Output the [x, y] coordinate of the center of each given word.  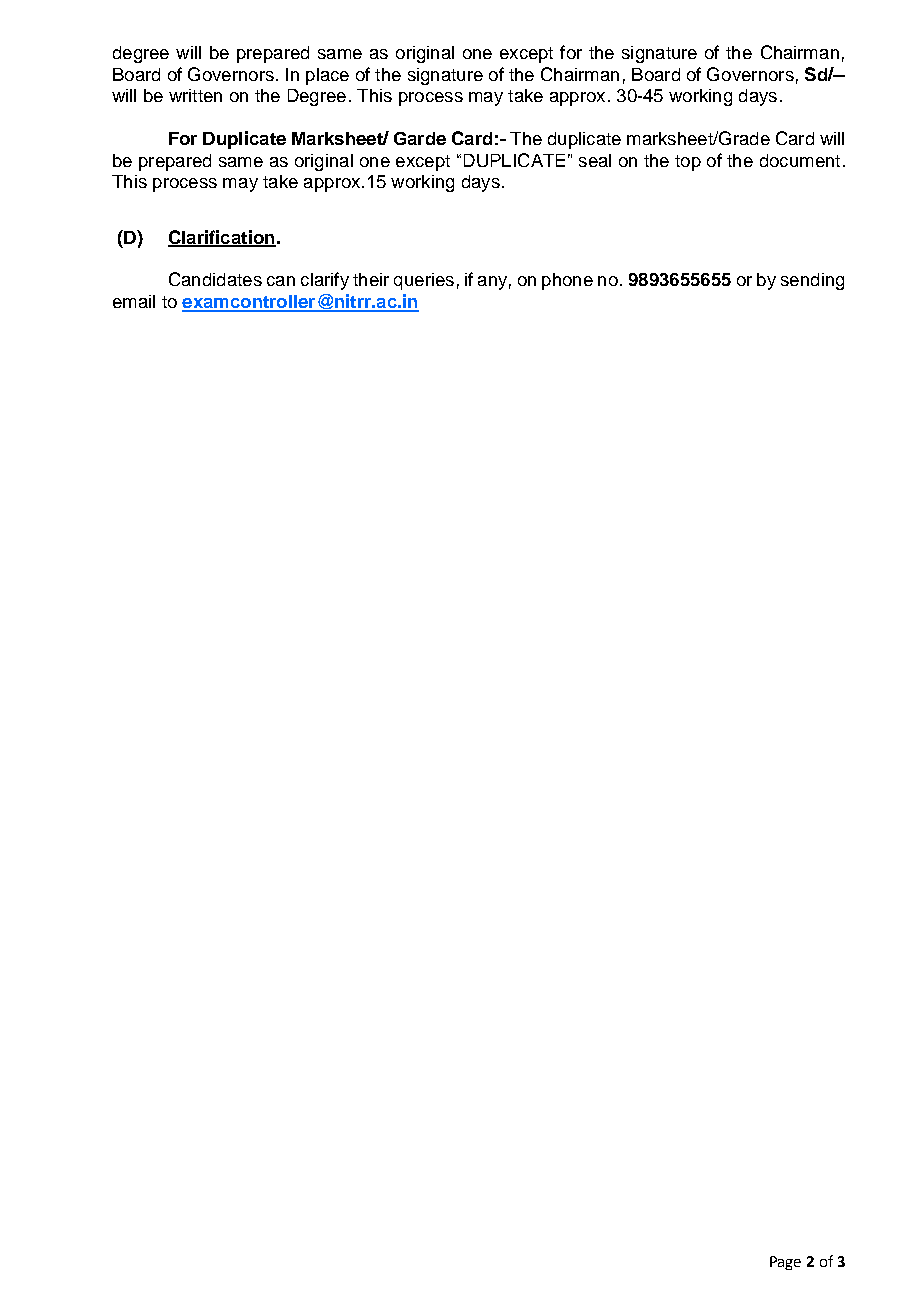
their [371, 279]
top [688, 163]
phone [567, 281]
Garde [420, 138]
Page [785, 1263]
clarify [325, 281]
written [195, 95]
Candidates [215, 279]
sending [812, 281]
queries [424, 281]
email [134, 301]
